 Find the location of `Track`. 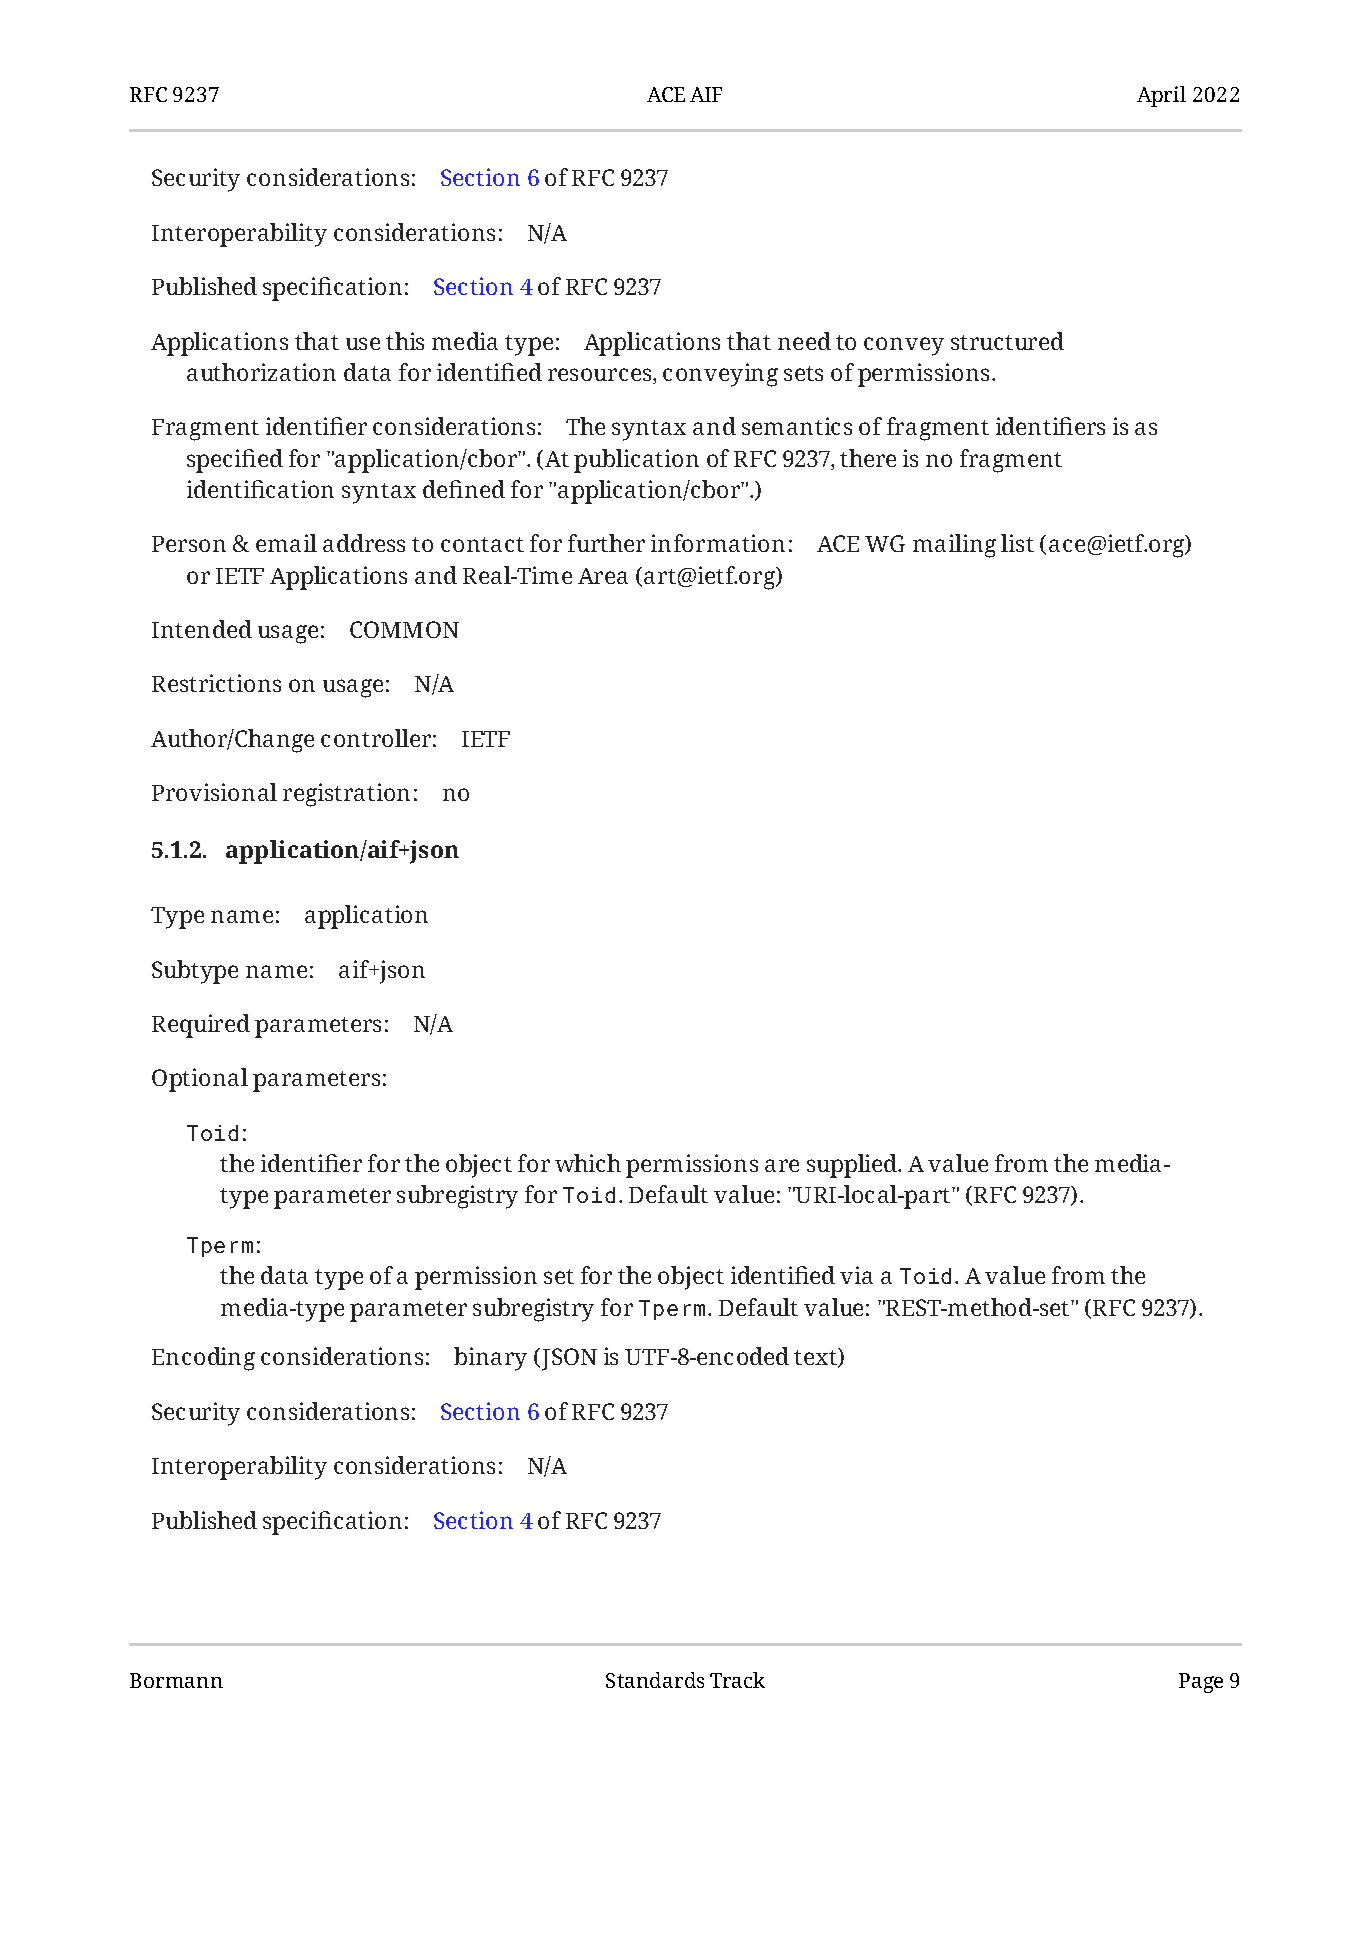

Track is located at coordinates (737, 1680).
